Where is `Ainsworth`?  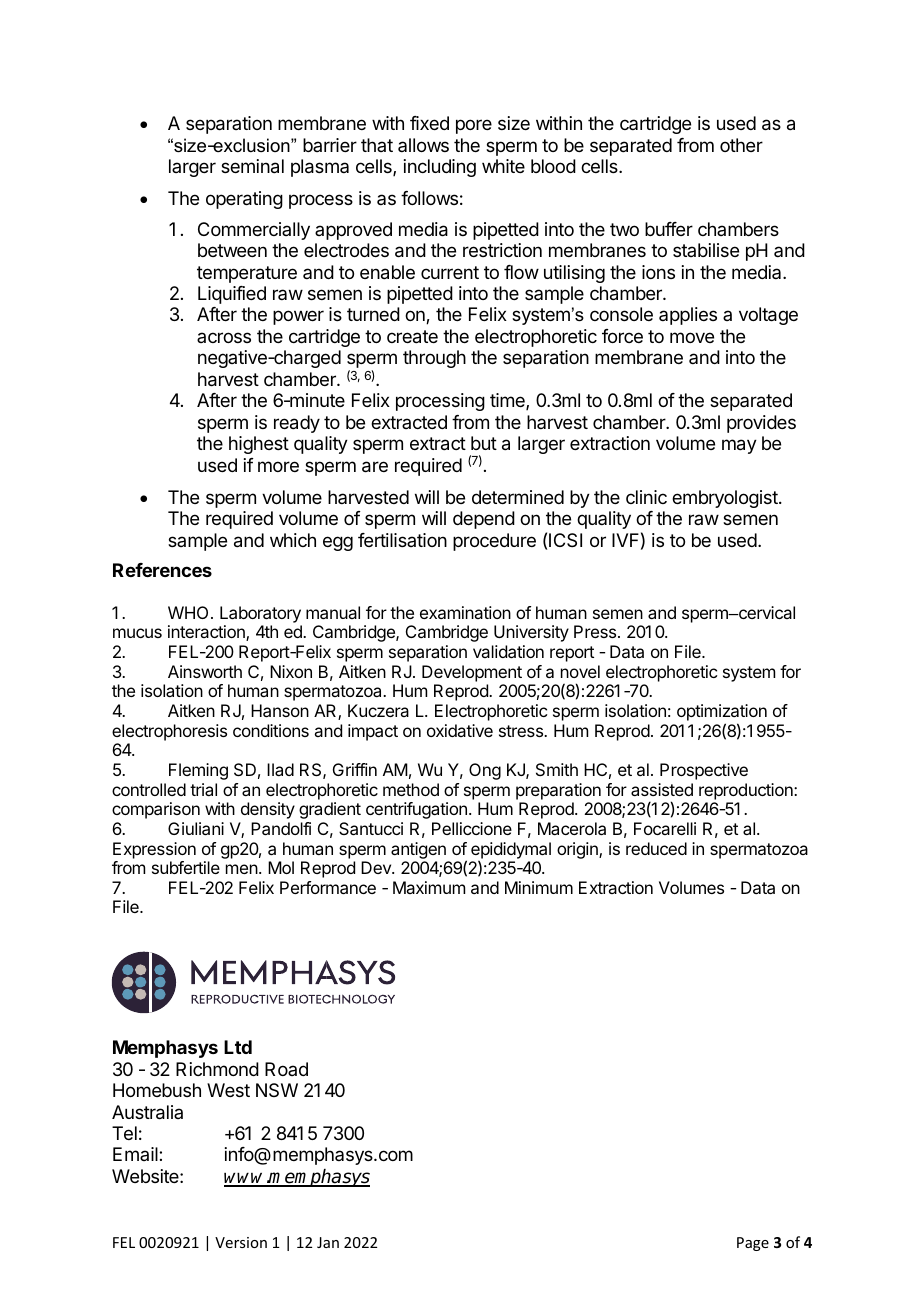 Ainsworth is located at coordinates (205, 671).
